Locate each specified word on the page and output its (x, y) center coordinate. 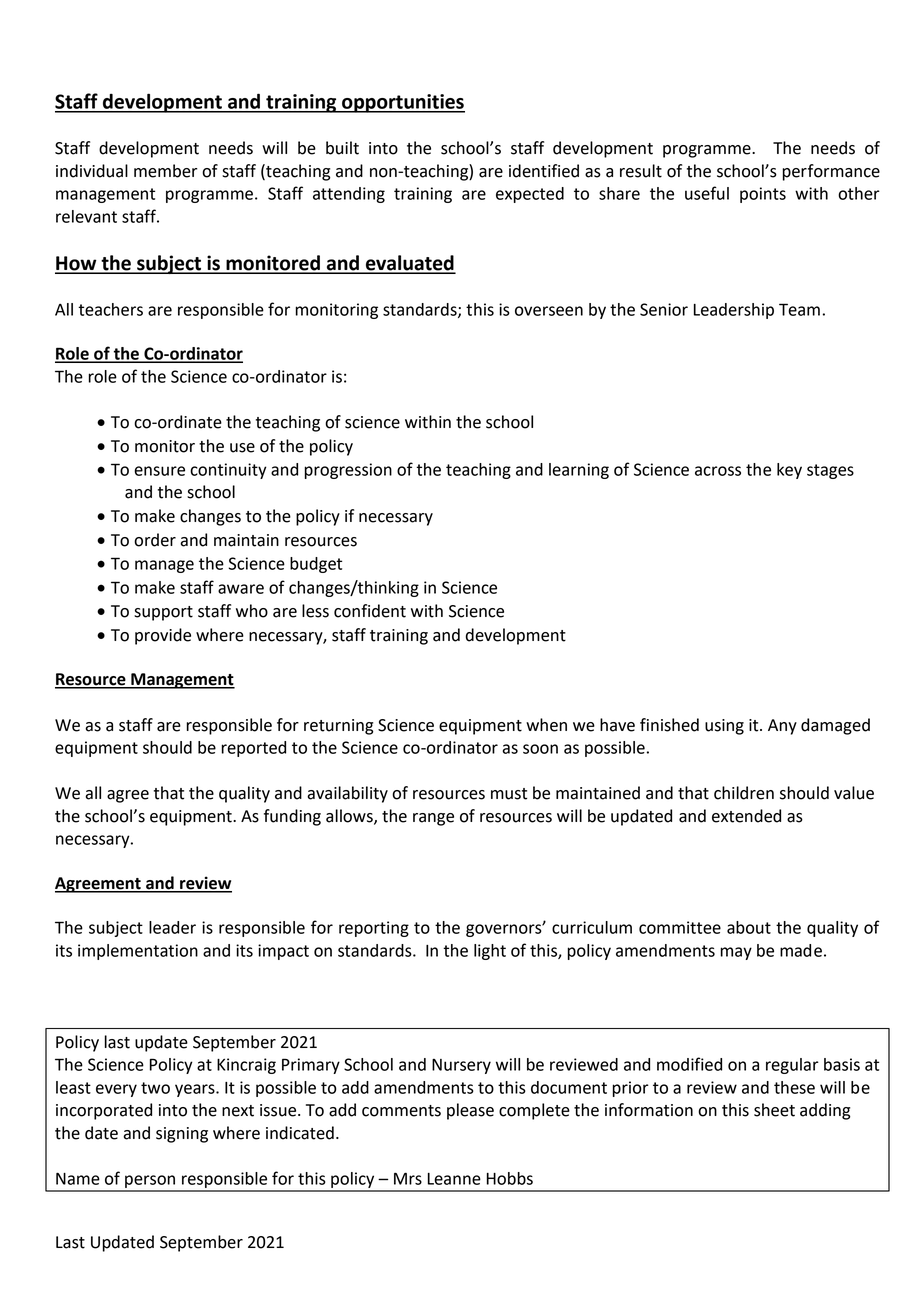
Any (782, 727)
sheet (774, 1110)
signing (182, 1135)
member (165, 171)
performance (831, 172)
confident (370, 611)
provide (163, 636)
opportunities (402, 103)
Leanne (454, 1179)
